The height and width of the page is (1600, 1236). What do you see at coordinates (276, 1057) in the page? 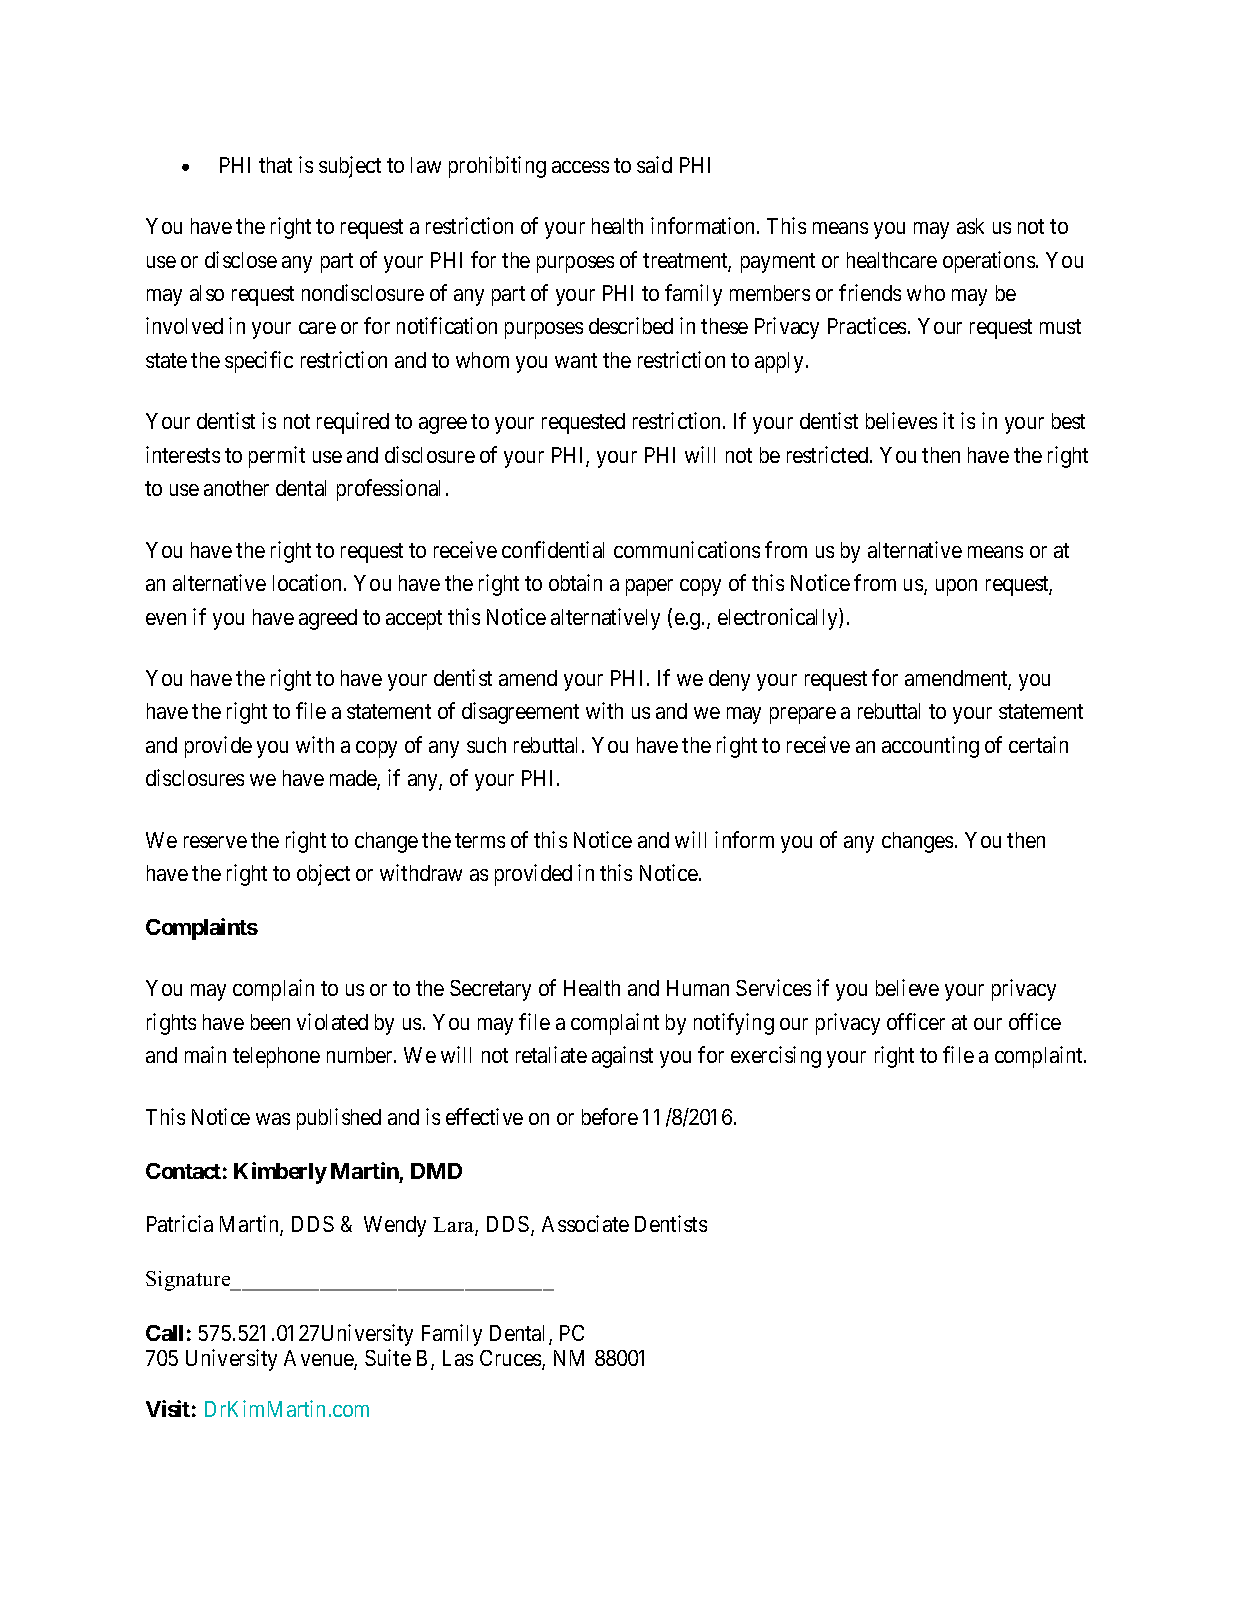
I see `telephone` at bounding box center [276, 1057].
